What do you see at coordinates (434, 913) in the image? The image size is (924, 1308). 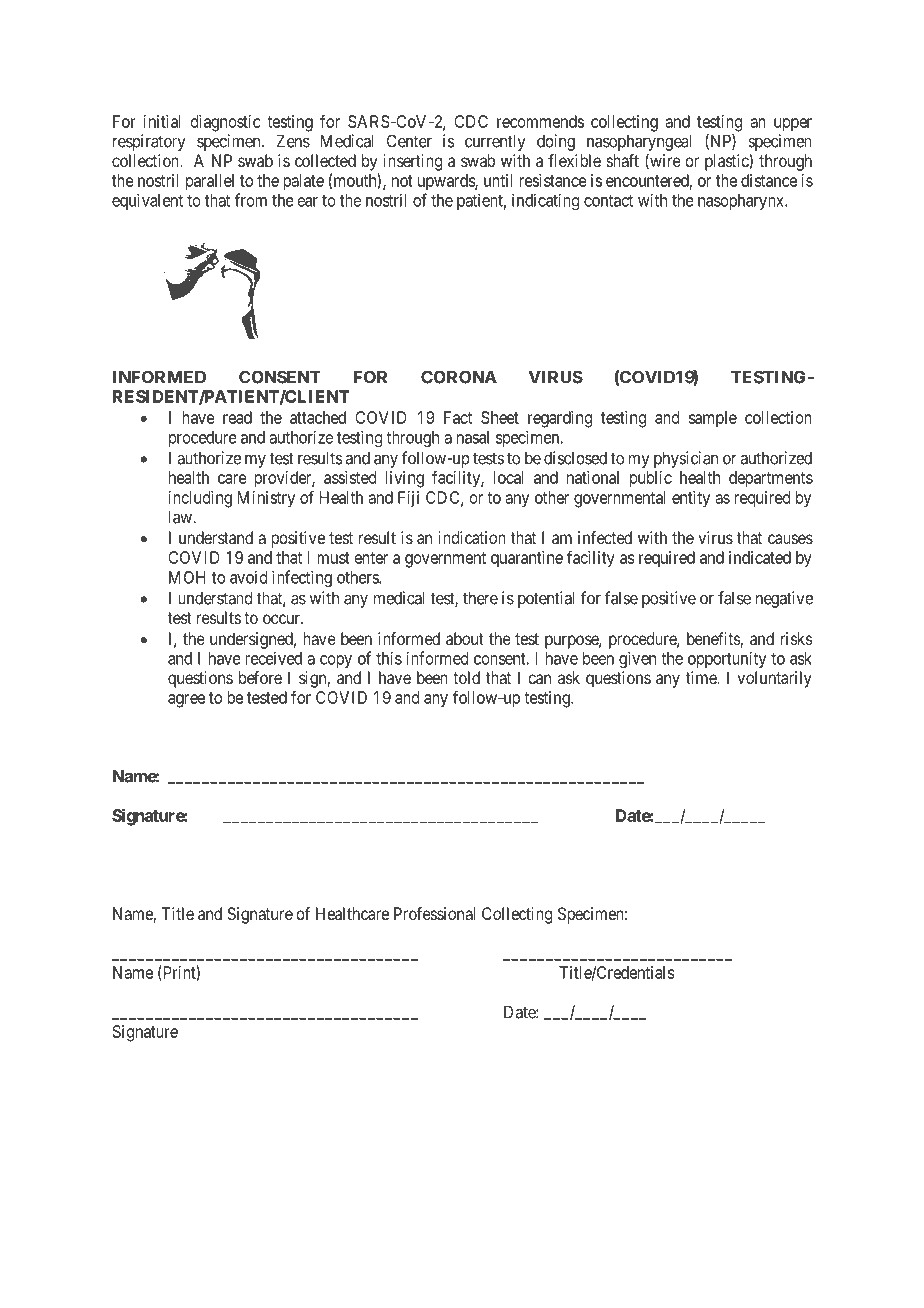 I see `Professional` at bounding box center [434, 913].
